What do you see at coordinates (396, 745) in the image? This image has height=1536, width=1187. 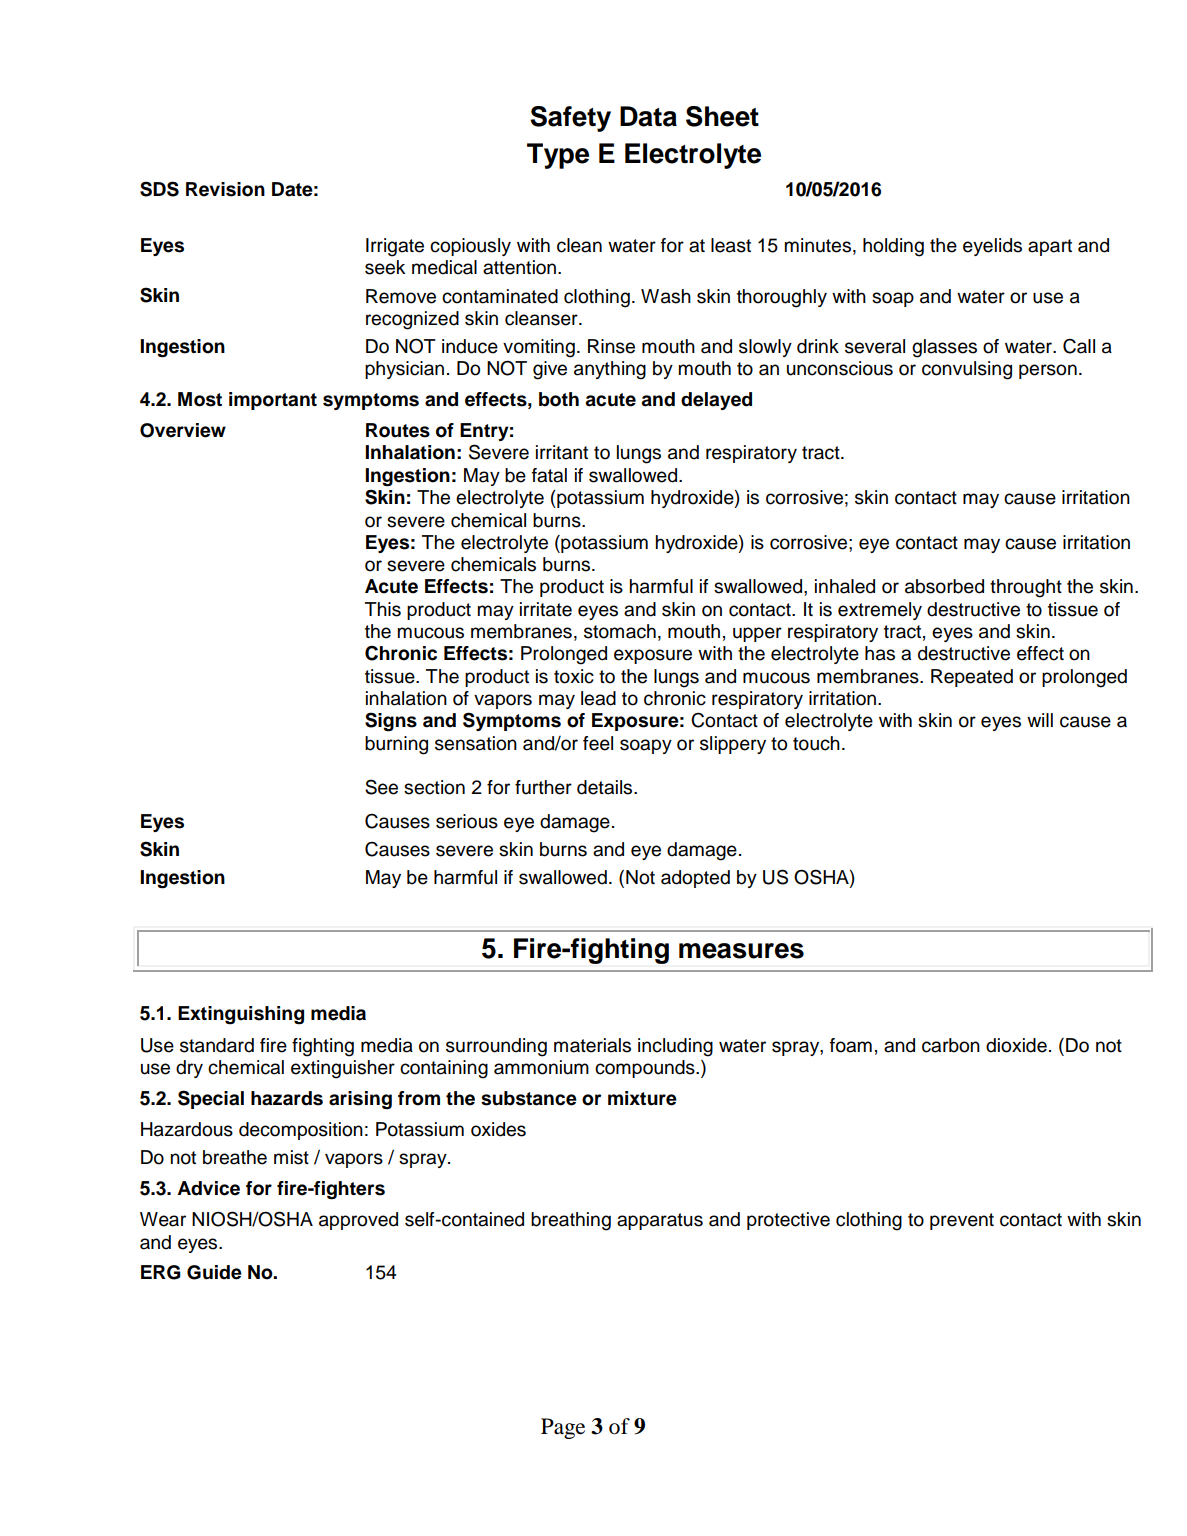 I see `burning` at bounding box center [396, 745].
